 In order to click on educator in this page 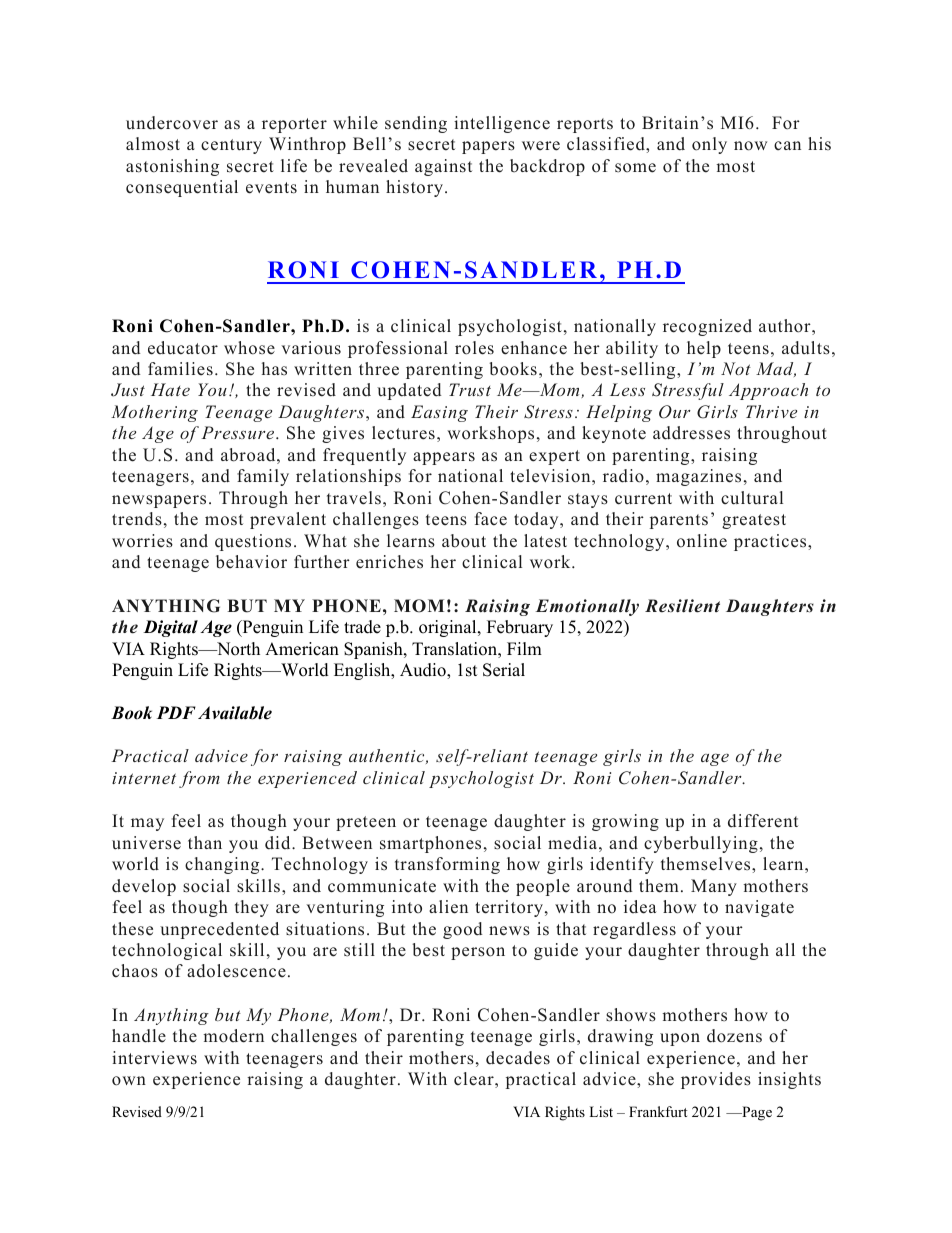, I will do `click(183, 348)`.
